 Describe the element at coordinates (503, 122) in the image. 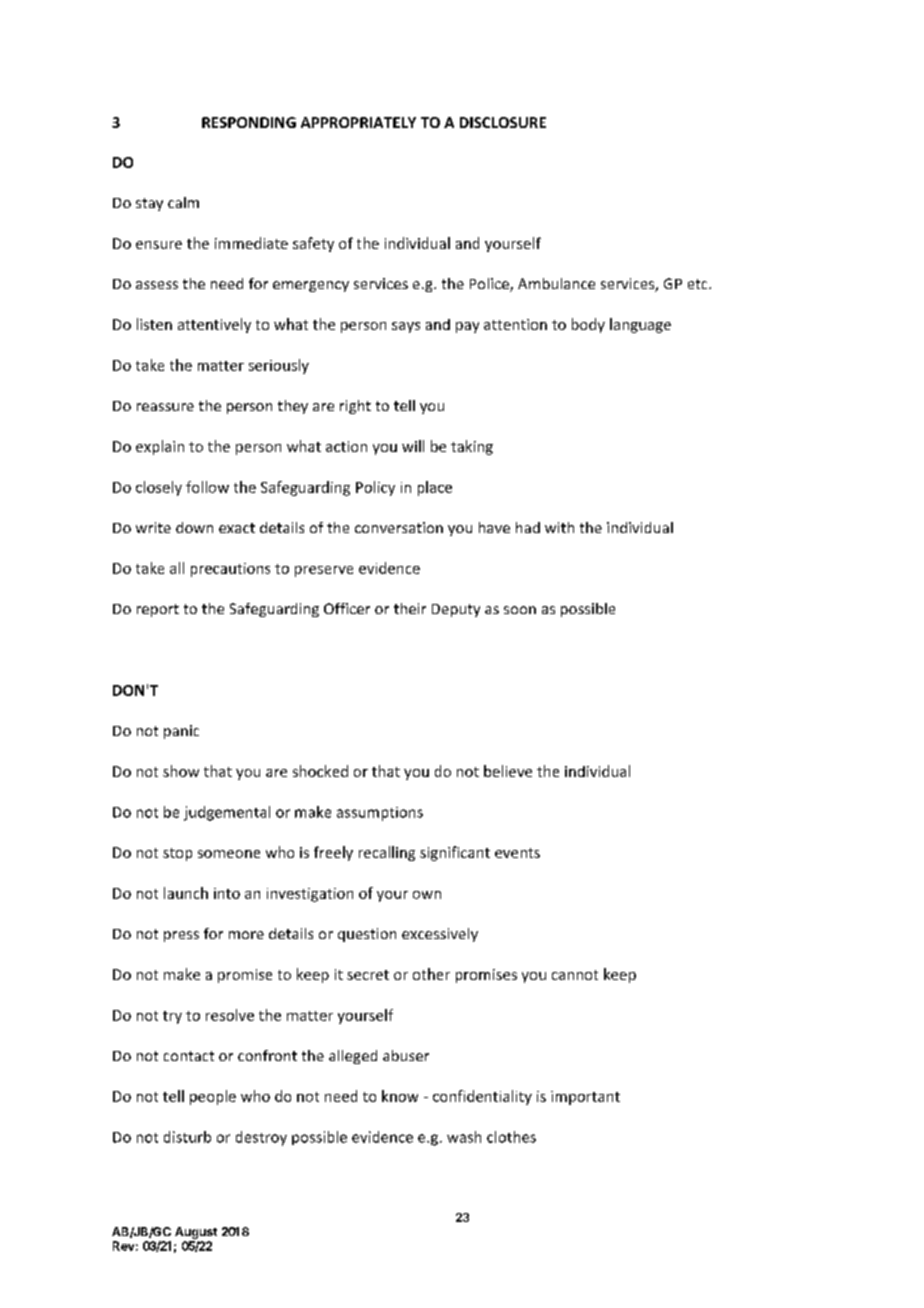

I see `DISCLOSURE` at that location.
